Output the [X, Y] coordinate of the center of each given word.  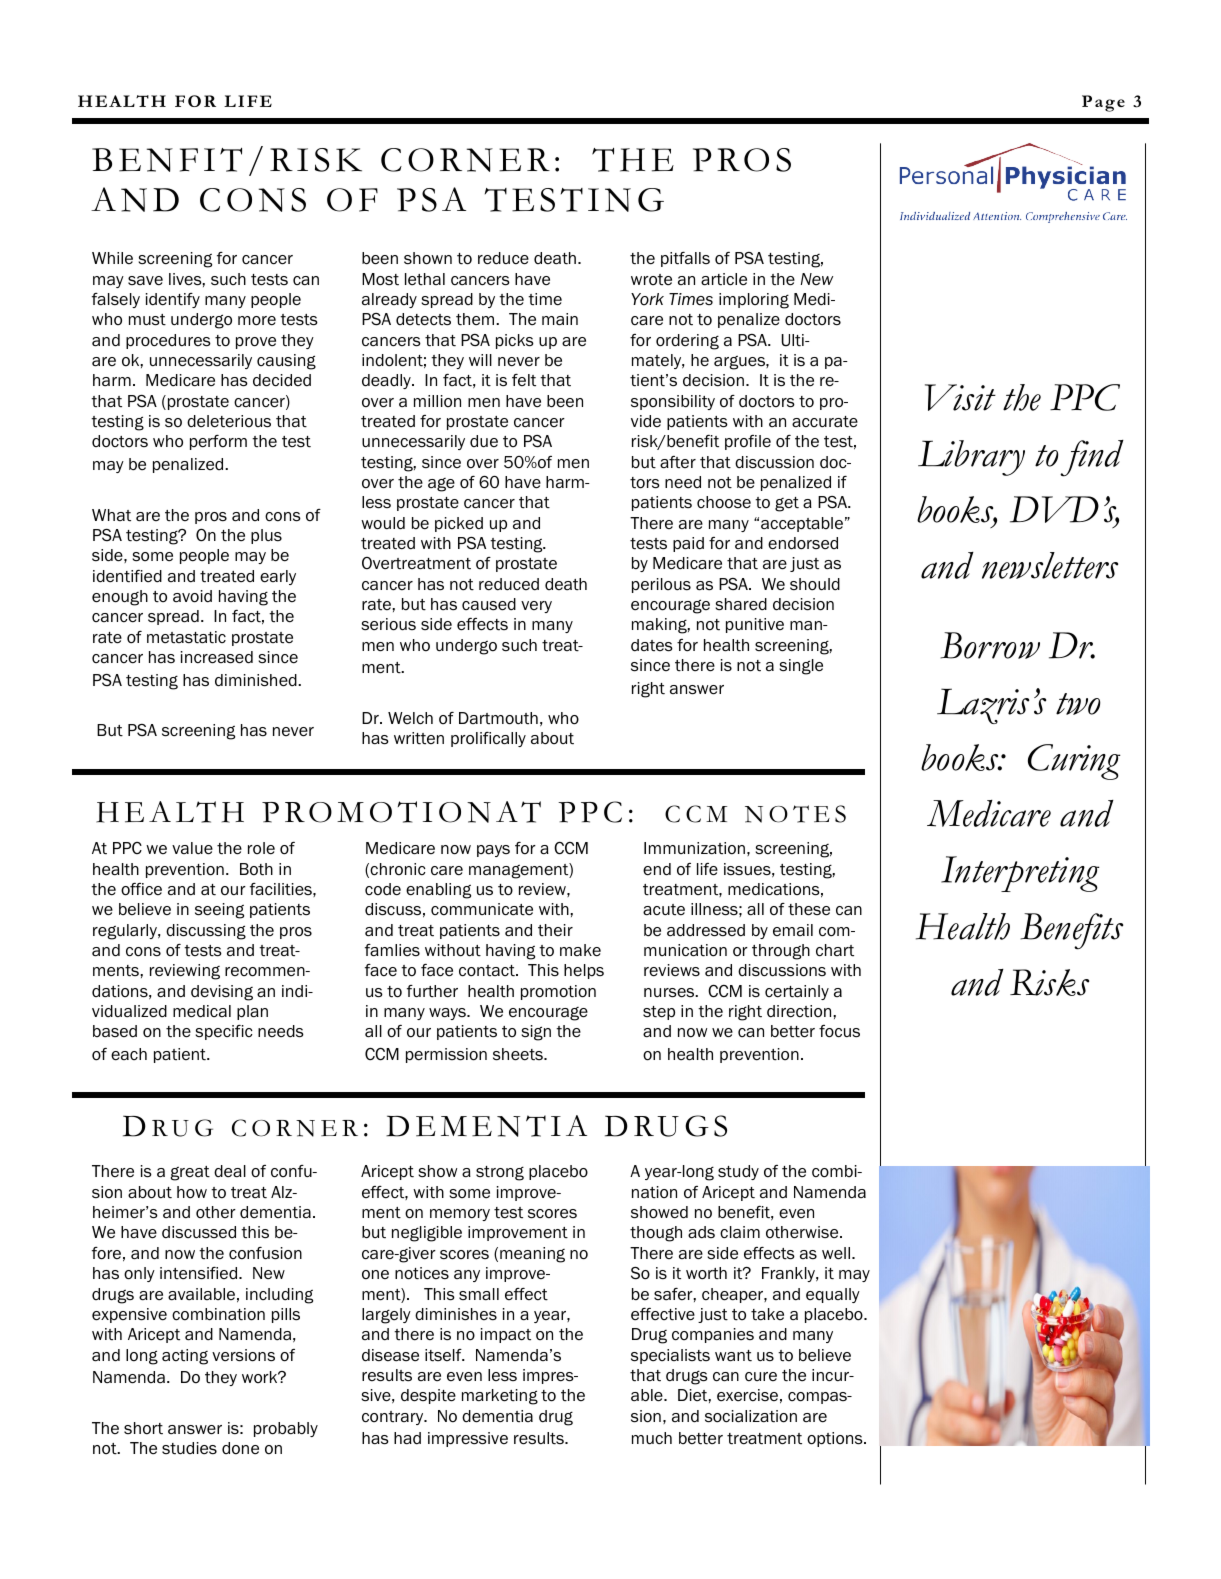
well [836, 1253]
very [536, 607]
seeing [219, 911]
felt [524, 380]
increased [217, 657]
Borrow [990, 645]
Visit [960, 397]
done [240, 1448]
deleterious [229, 421]
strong [500, 1173]
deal [230, 1171]
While [112, 258]
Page [1103, 103]
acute [664, 910]
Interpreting [1020, 874]
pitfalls [685, 259]
